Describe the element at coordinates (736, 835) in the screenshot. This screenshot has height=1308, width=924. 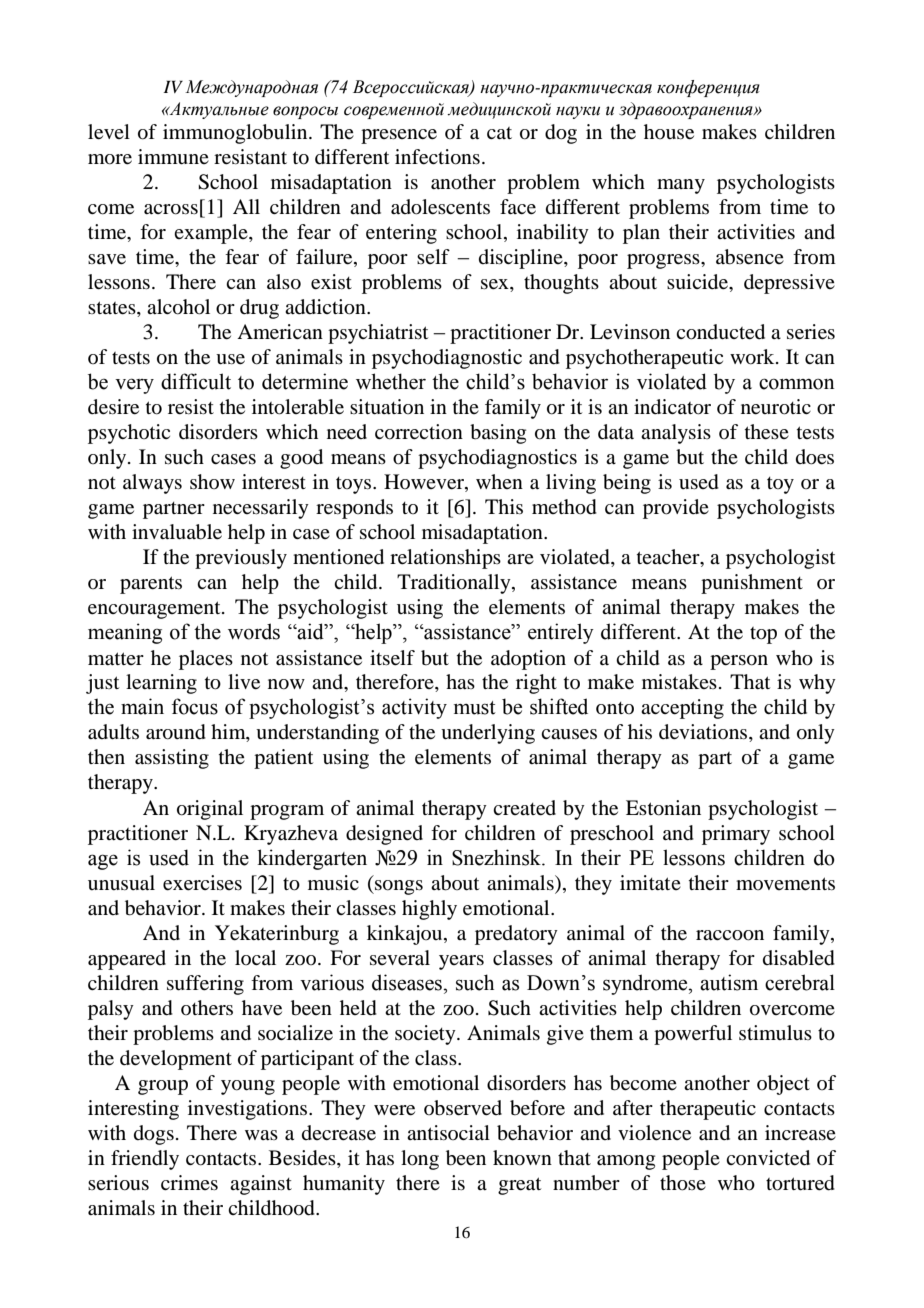
I see `primary` at that location.
